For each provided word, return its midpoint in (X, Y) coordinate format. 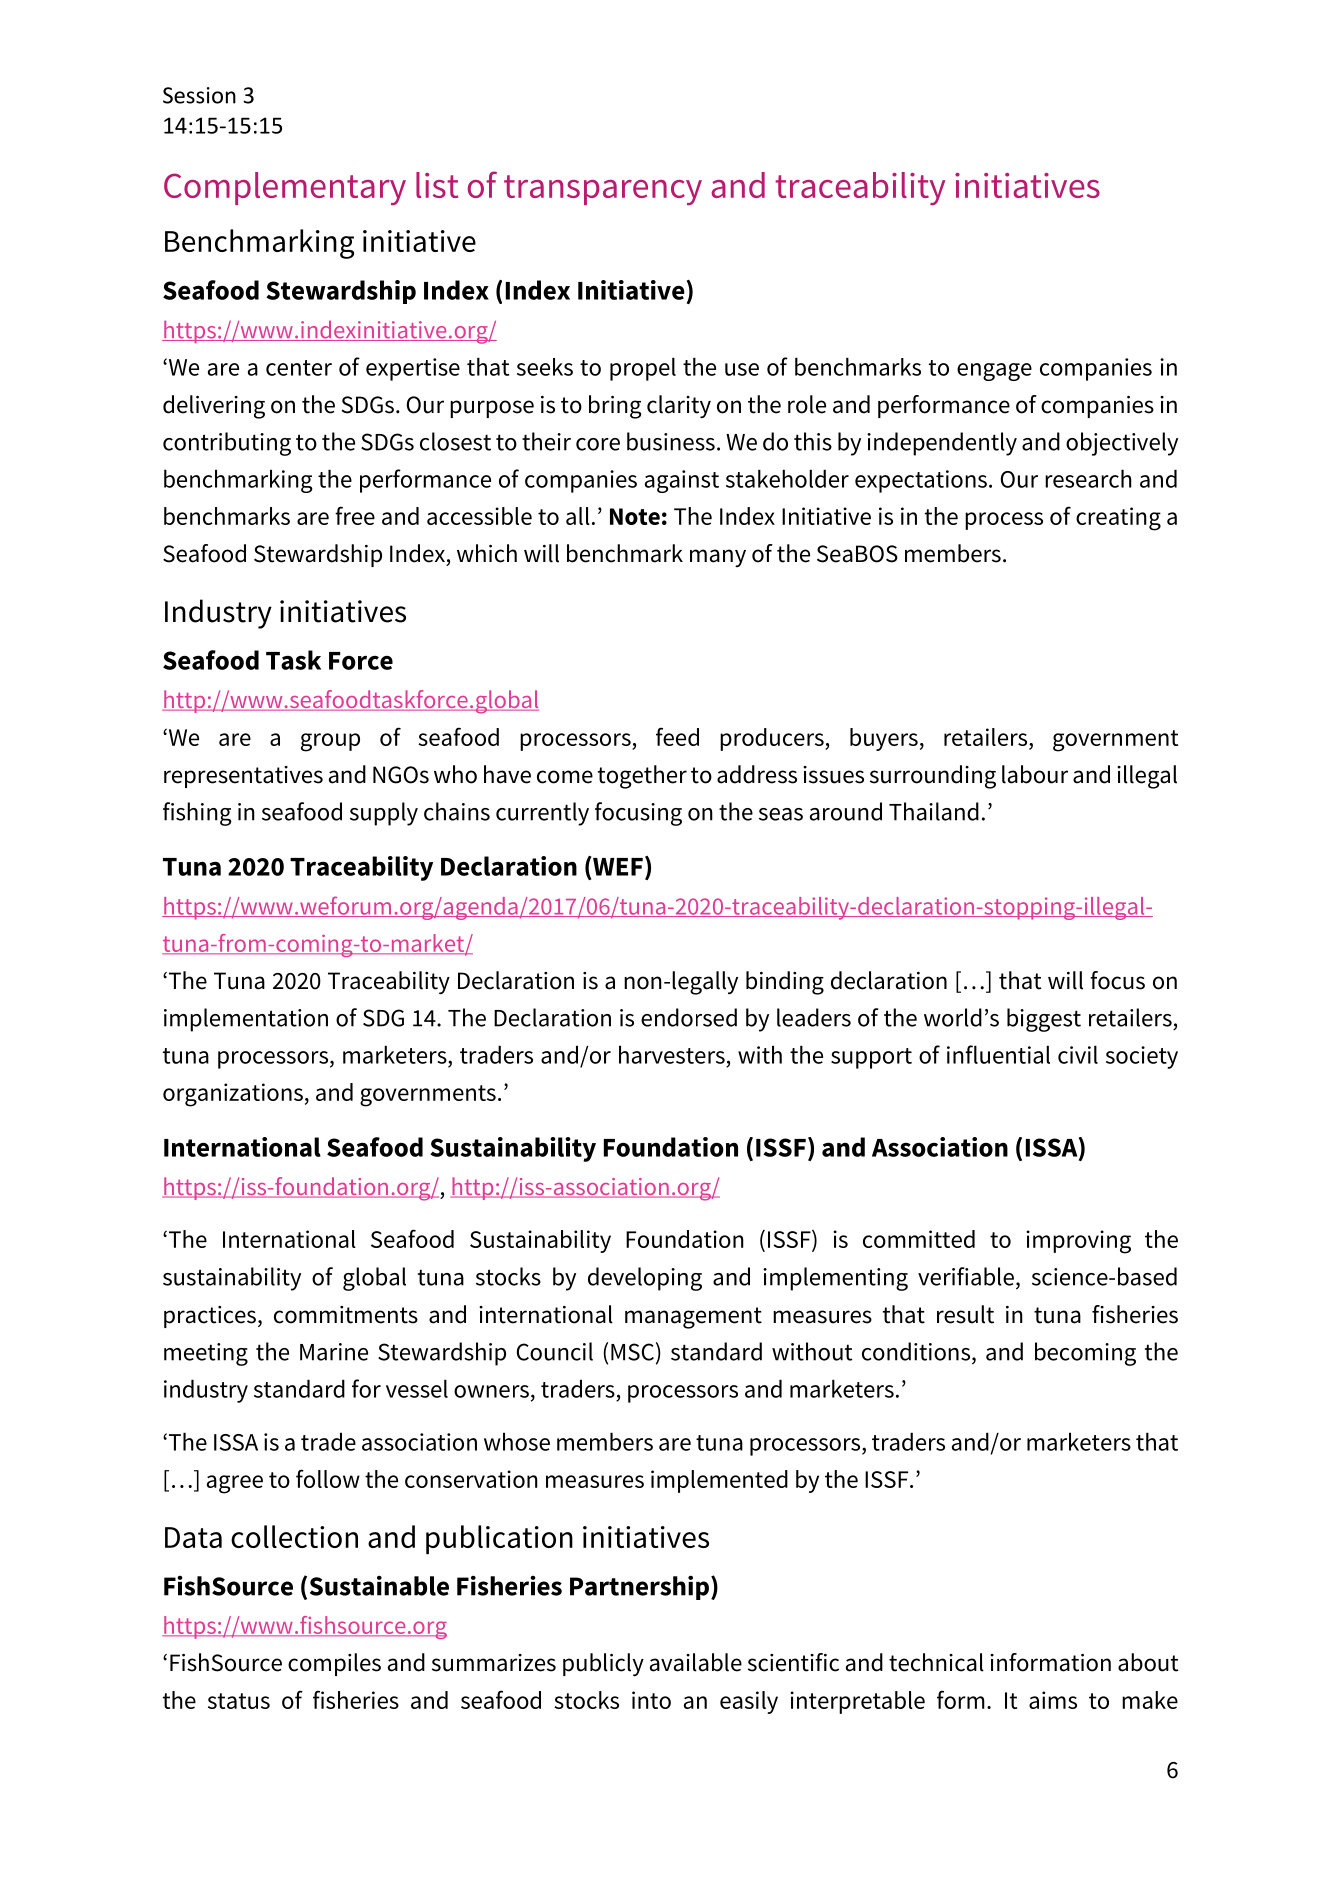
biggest (1044, 1020)
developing (645, 1279)
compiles (334, 1664)
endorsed (689, 1017)
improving (1078, 1242)
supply (384, 814)
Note (635, 516)
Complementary (285, 188)
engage (994, 372)
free (355, 515)
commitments (346, 1315)
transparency (603, 190)
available (696, 1662)
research (1088, 478)
